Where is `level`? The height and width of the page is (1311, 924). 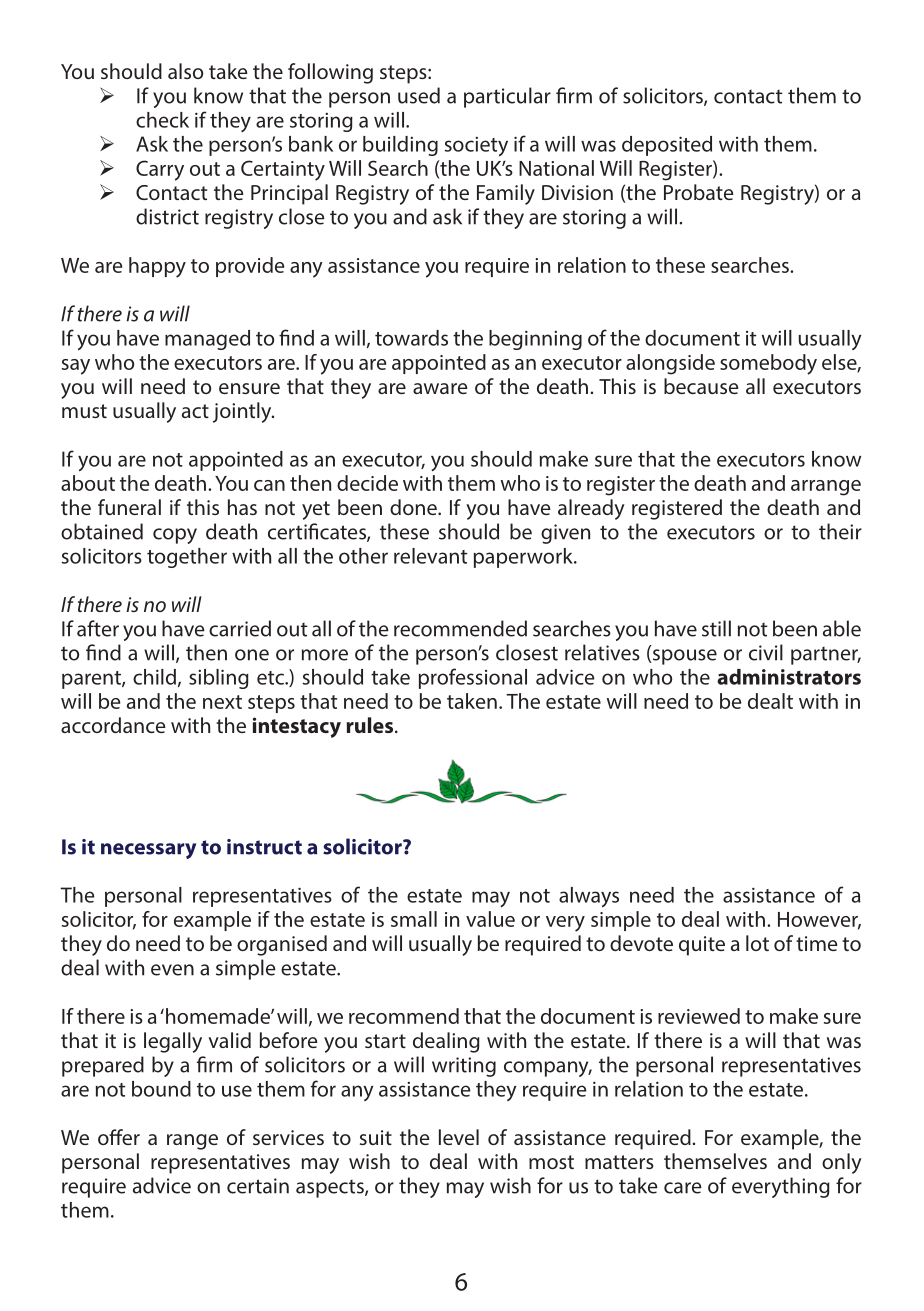
level is located at coordinates (459, 1137).
